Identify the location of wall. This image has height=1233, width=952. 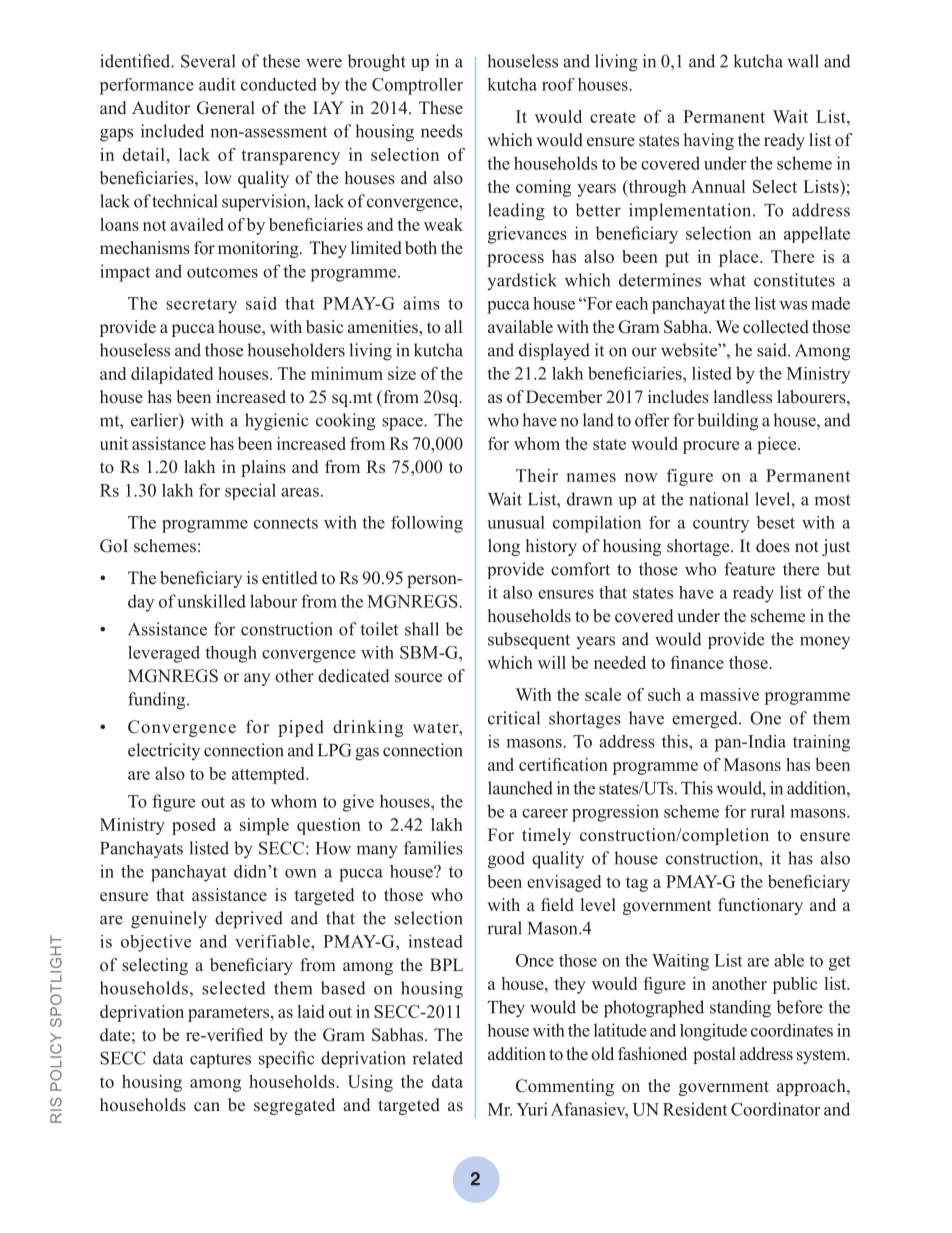
(803, 61).
